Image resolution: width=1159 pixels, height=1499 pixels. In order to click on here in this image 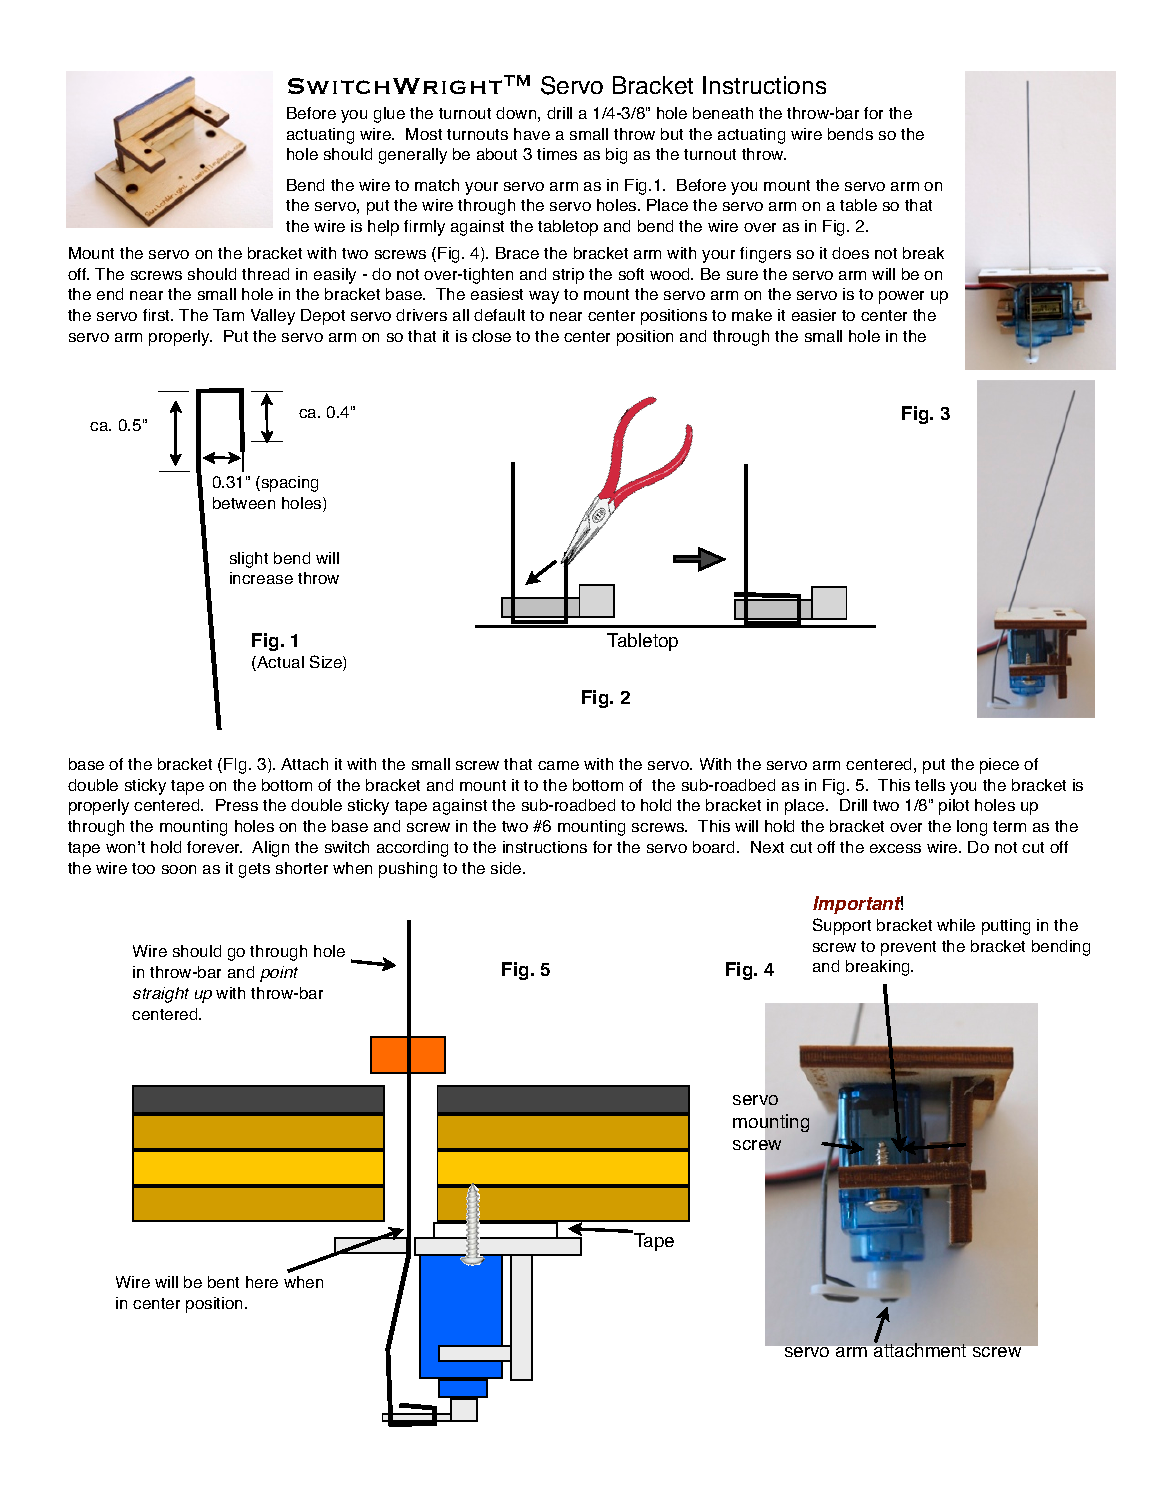, I will do `click(262, 1282)`.
